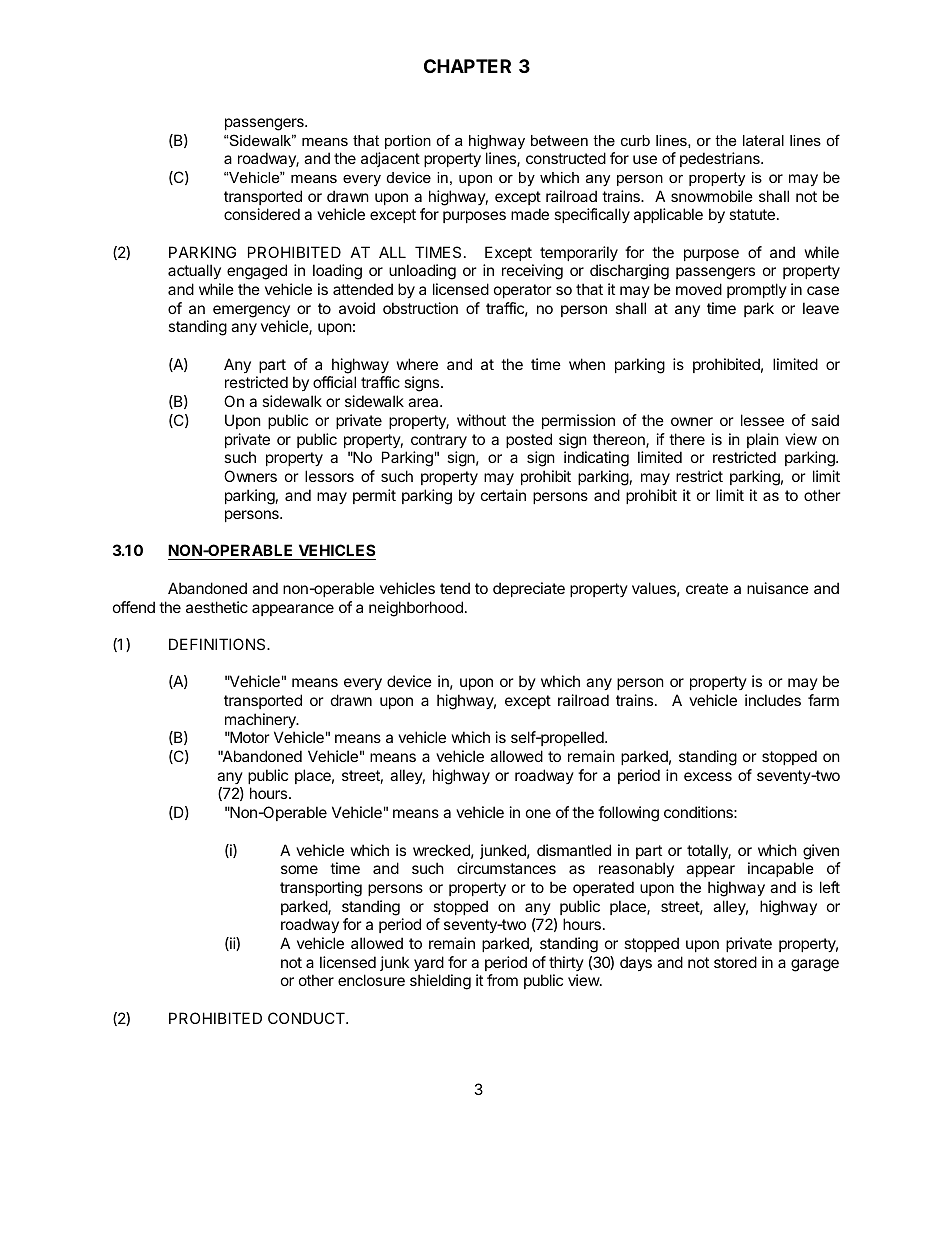 The width and height of the image is (952, 1233). Describe the element at coordinates (708, 776) in the image. I see `excess` at that location.
